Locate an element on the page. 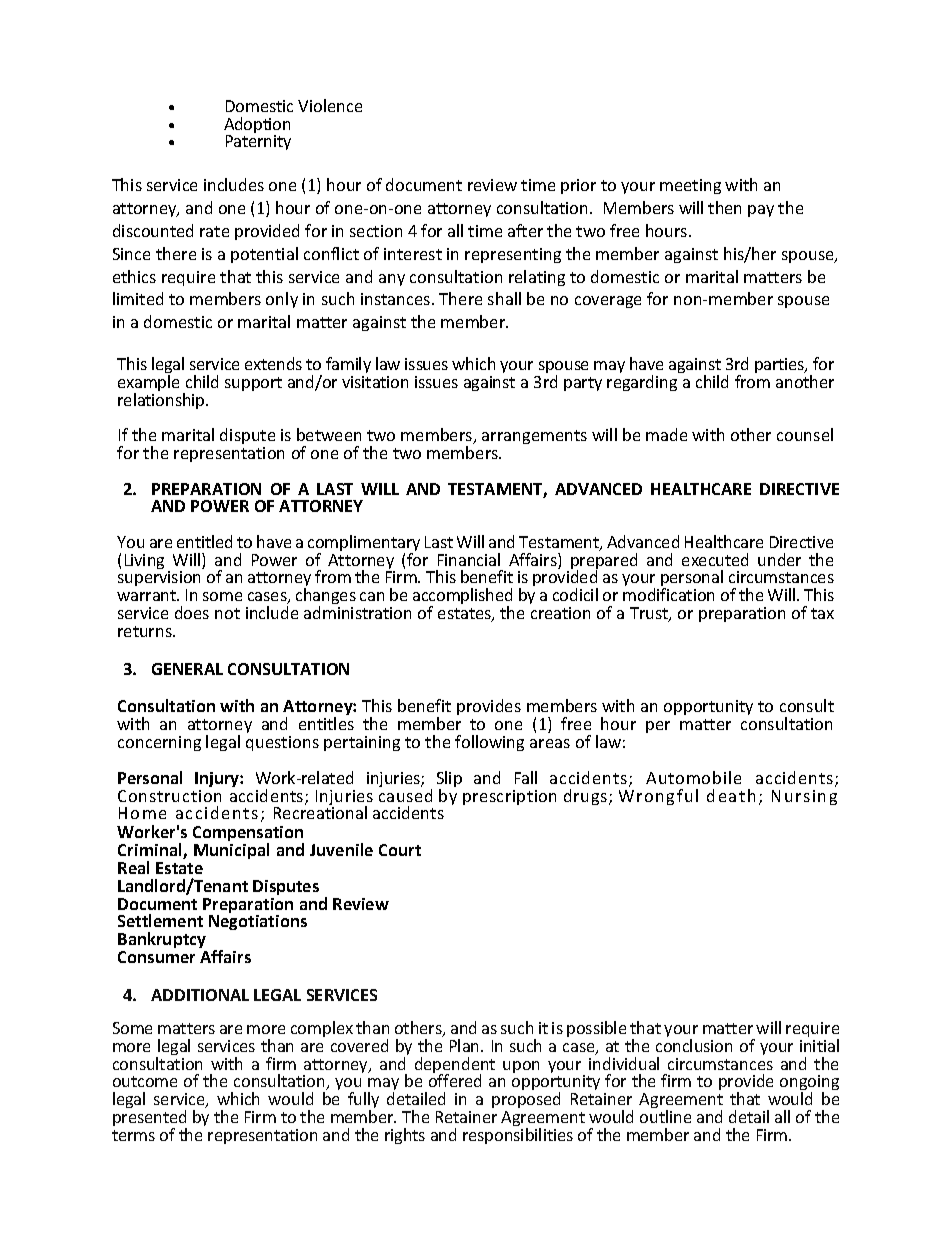 This image has width=952, height=1233. presented is located at coordinates (150, 1119).
